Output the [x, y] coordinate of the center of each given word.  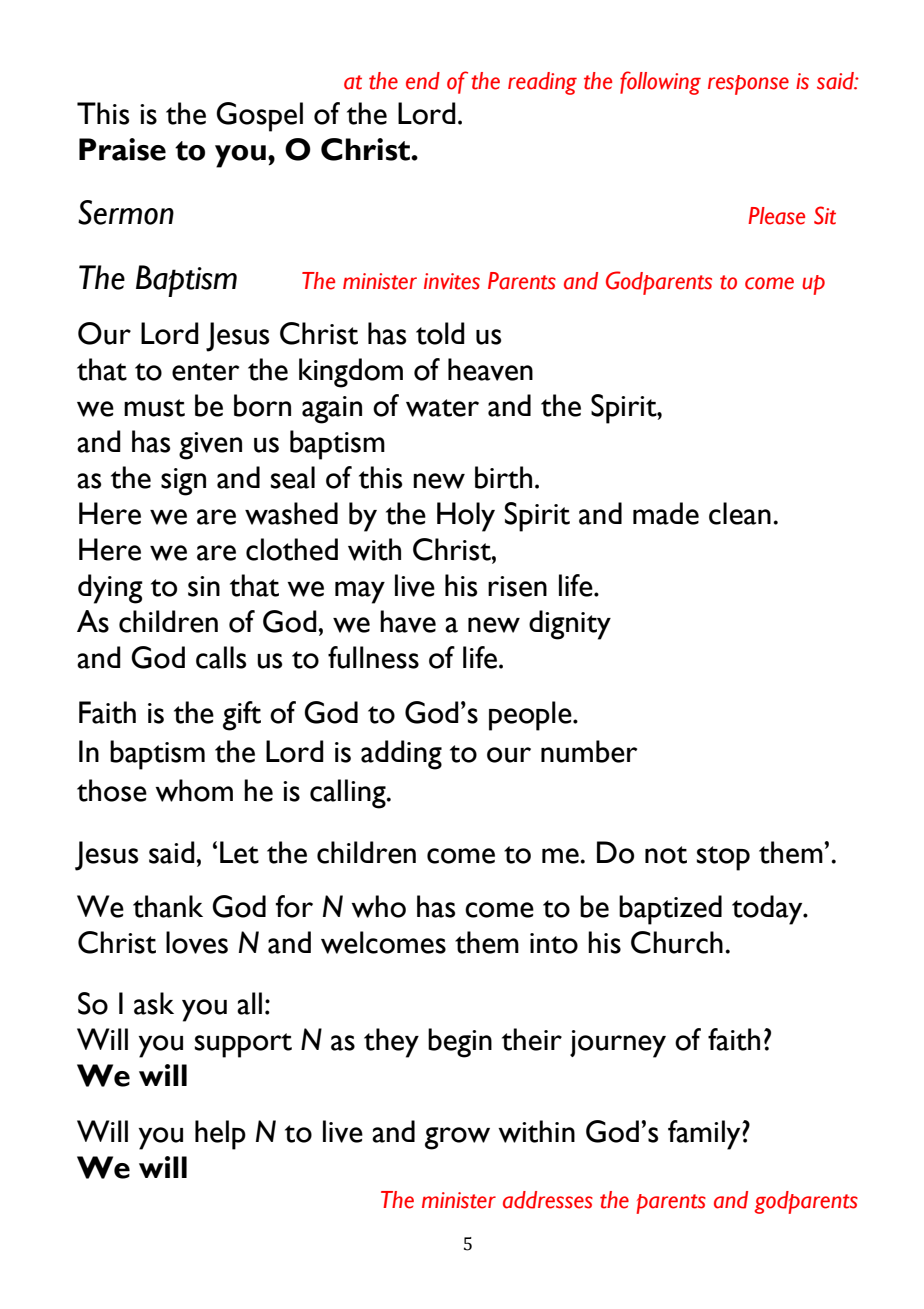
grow [457, 1138]
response [748, 85]
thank [168, 906]
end [423, 81]
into [554, 943]
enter [205, 372]
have [408, 621]
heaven [490, 369]
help [220, 1135]
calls [221, 657]
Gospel [259, 117]
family [705, 1135]
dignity [570, 625]
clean [740, 513]
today [768, 910]
